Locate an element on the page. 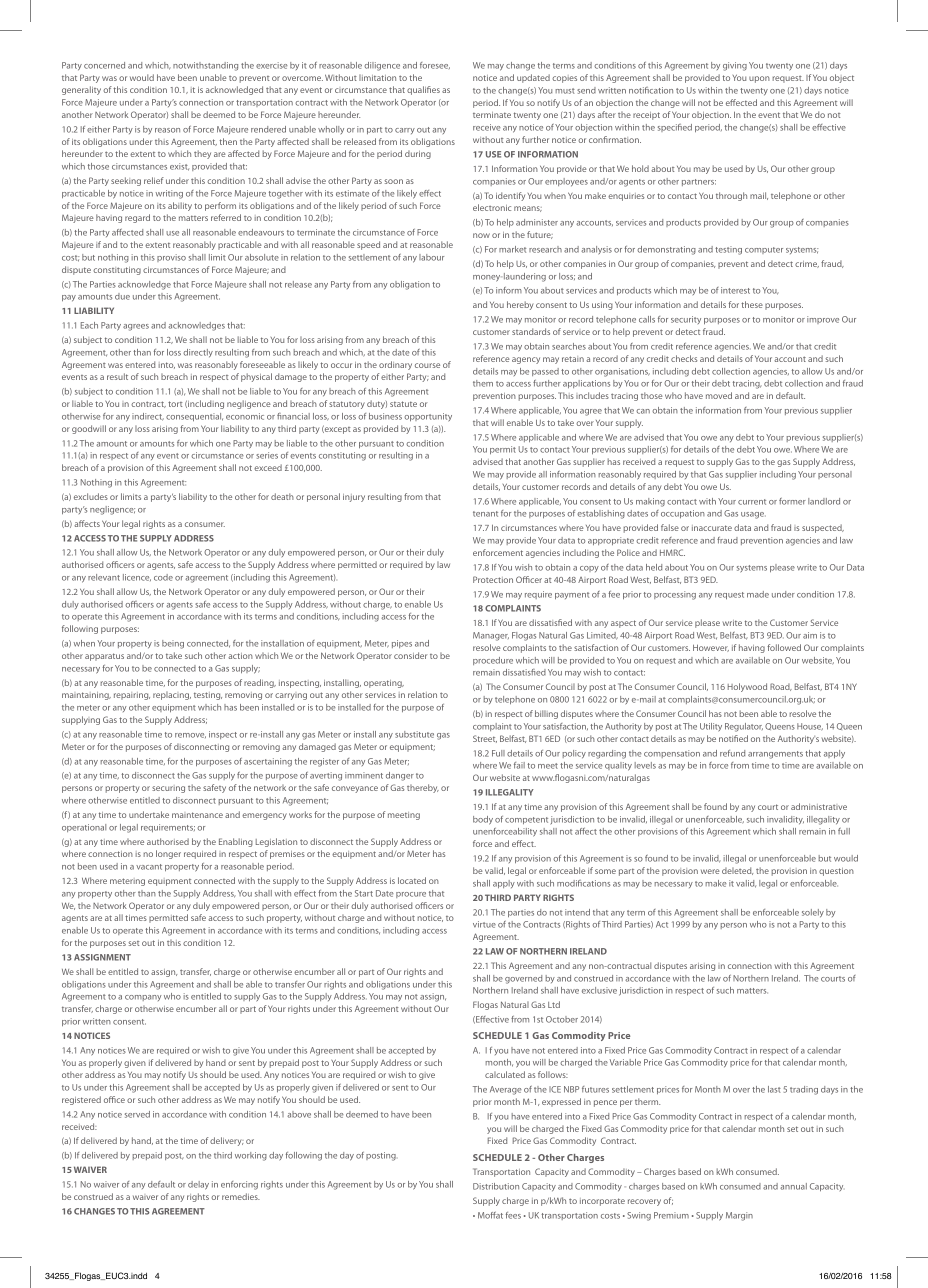 The image size is (928, 1288). qualifies is located at coordinates (423, 90).
